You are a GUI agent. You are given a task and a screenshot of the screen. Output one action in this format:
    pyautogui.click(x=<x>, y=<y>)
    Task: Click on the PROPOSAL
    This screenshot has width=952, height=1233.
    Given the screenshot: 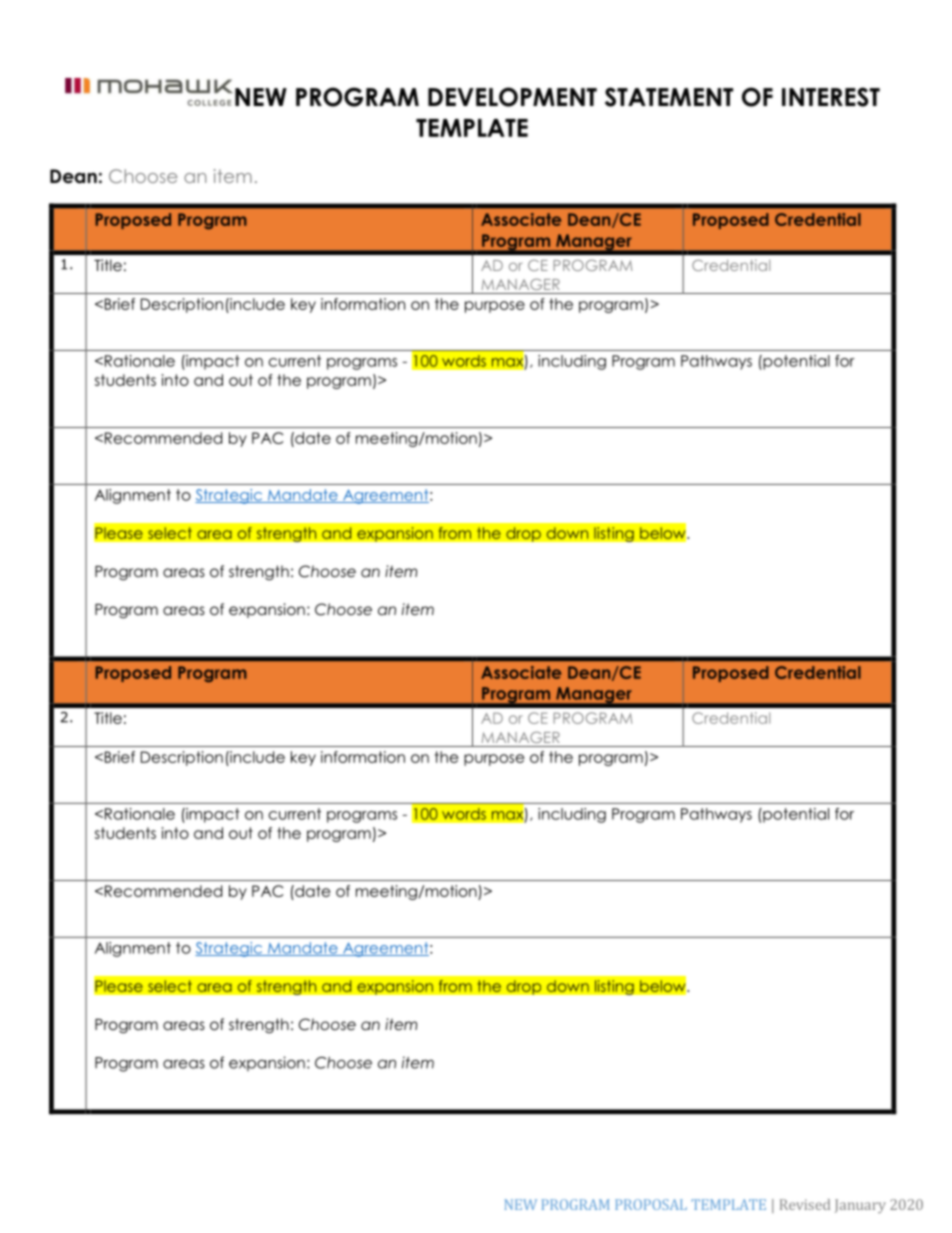 What is the action you would take?
    pyautogui.click(x=651, y=1204)
